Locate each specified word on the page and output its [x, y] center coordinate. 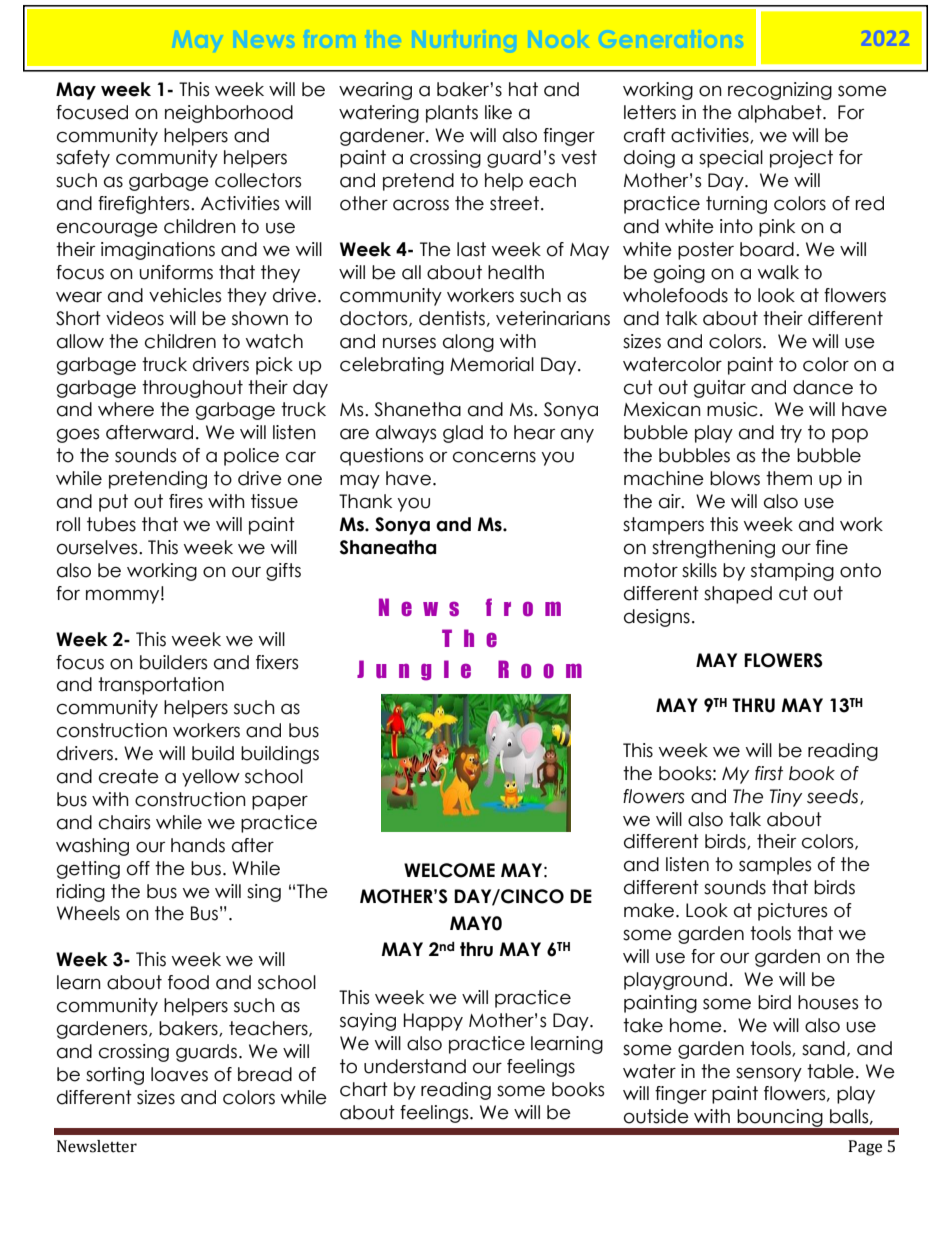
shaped [738, 595]
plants [452, 114]
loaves [179, 1074]
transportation [161, 686]
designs [657, 618]
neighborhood [229, 114]
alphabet [781, 114]
